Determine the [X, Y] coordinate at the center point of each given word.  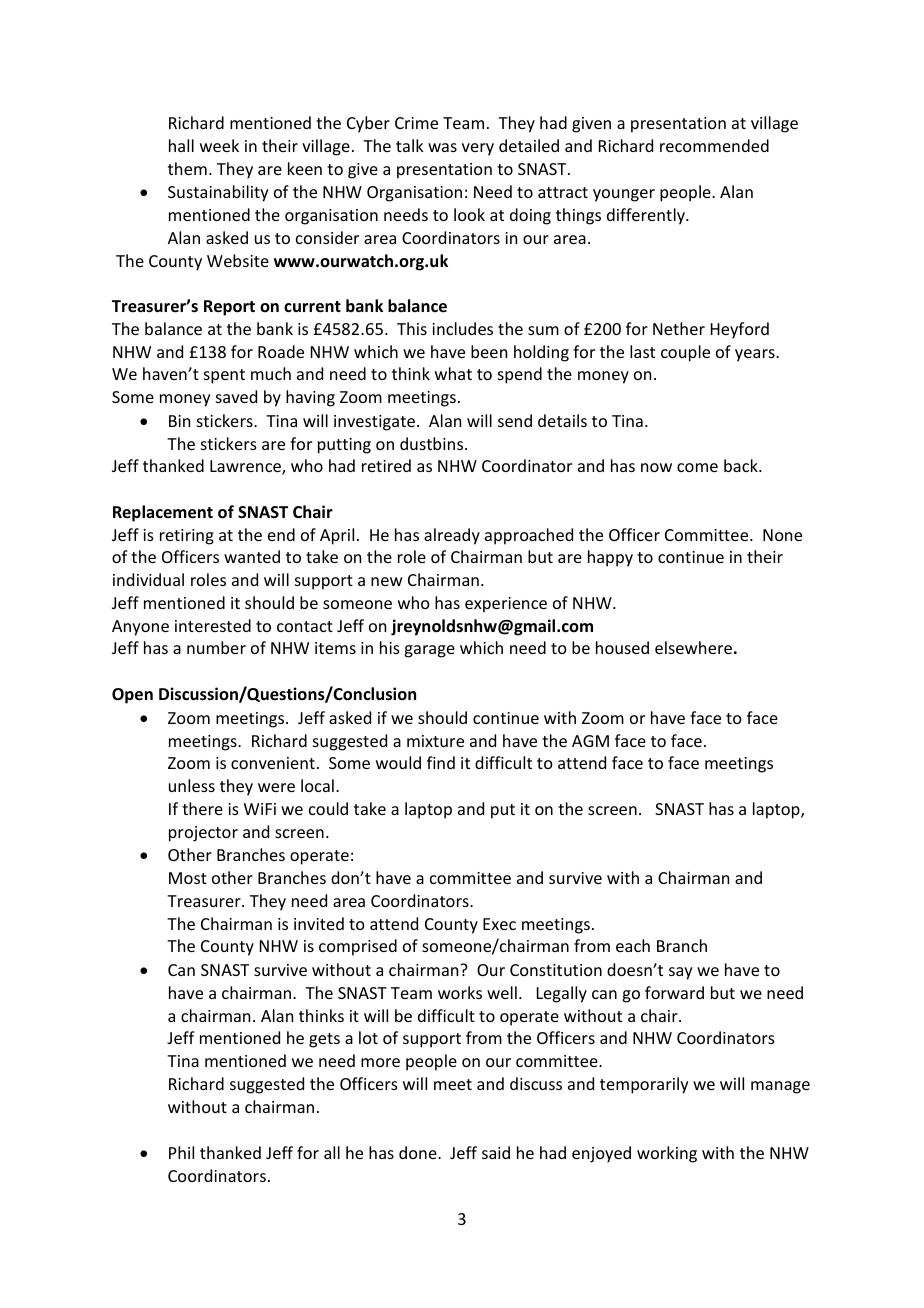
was [442, 147]
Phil [181, 1152]
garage [429, 651]
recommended [714, 145]
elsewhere [693, 647]
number [216, 647]
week [219, 145]
